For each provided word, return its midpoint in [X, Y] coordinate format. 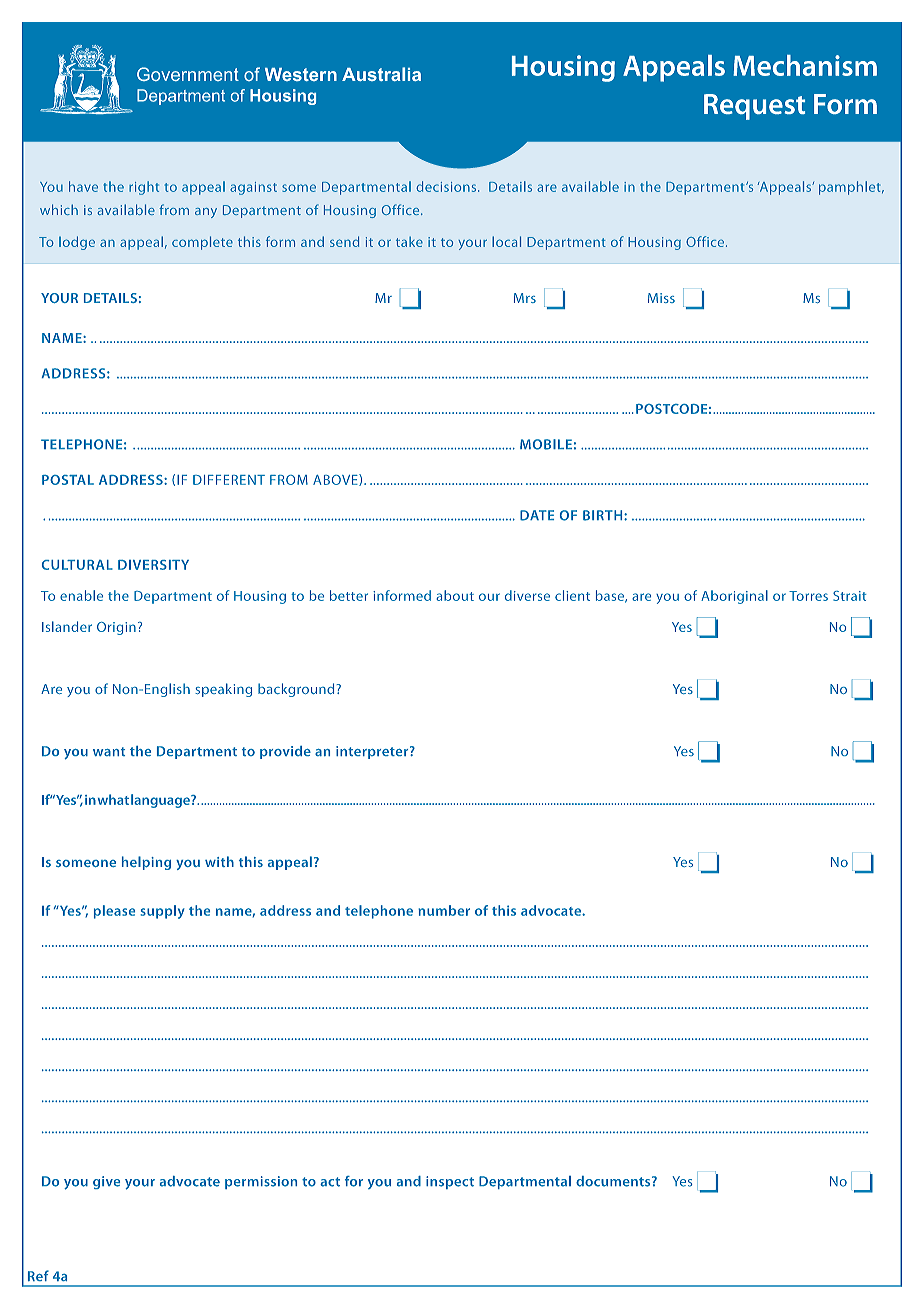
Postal [68, 480]
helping [146, 863]
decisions [447, 186]
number [444, 910]
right [144, 188]
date [537, 515]
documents [614, 1181]
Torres [808, 596]
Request [754, 107]
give [106, 1182]
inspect [450, 1182]
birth [604, 515]
